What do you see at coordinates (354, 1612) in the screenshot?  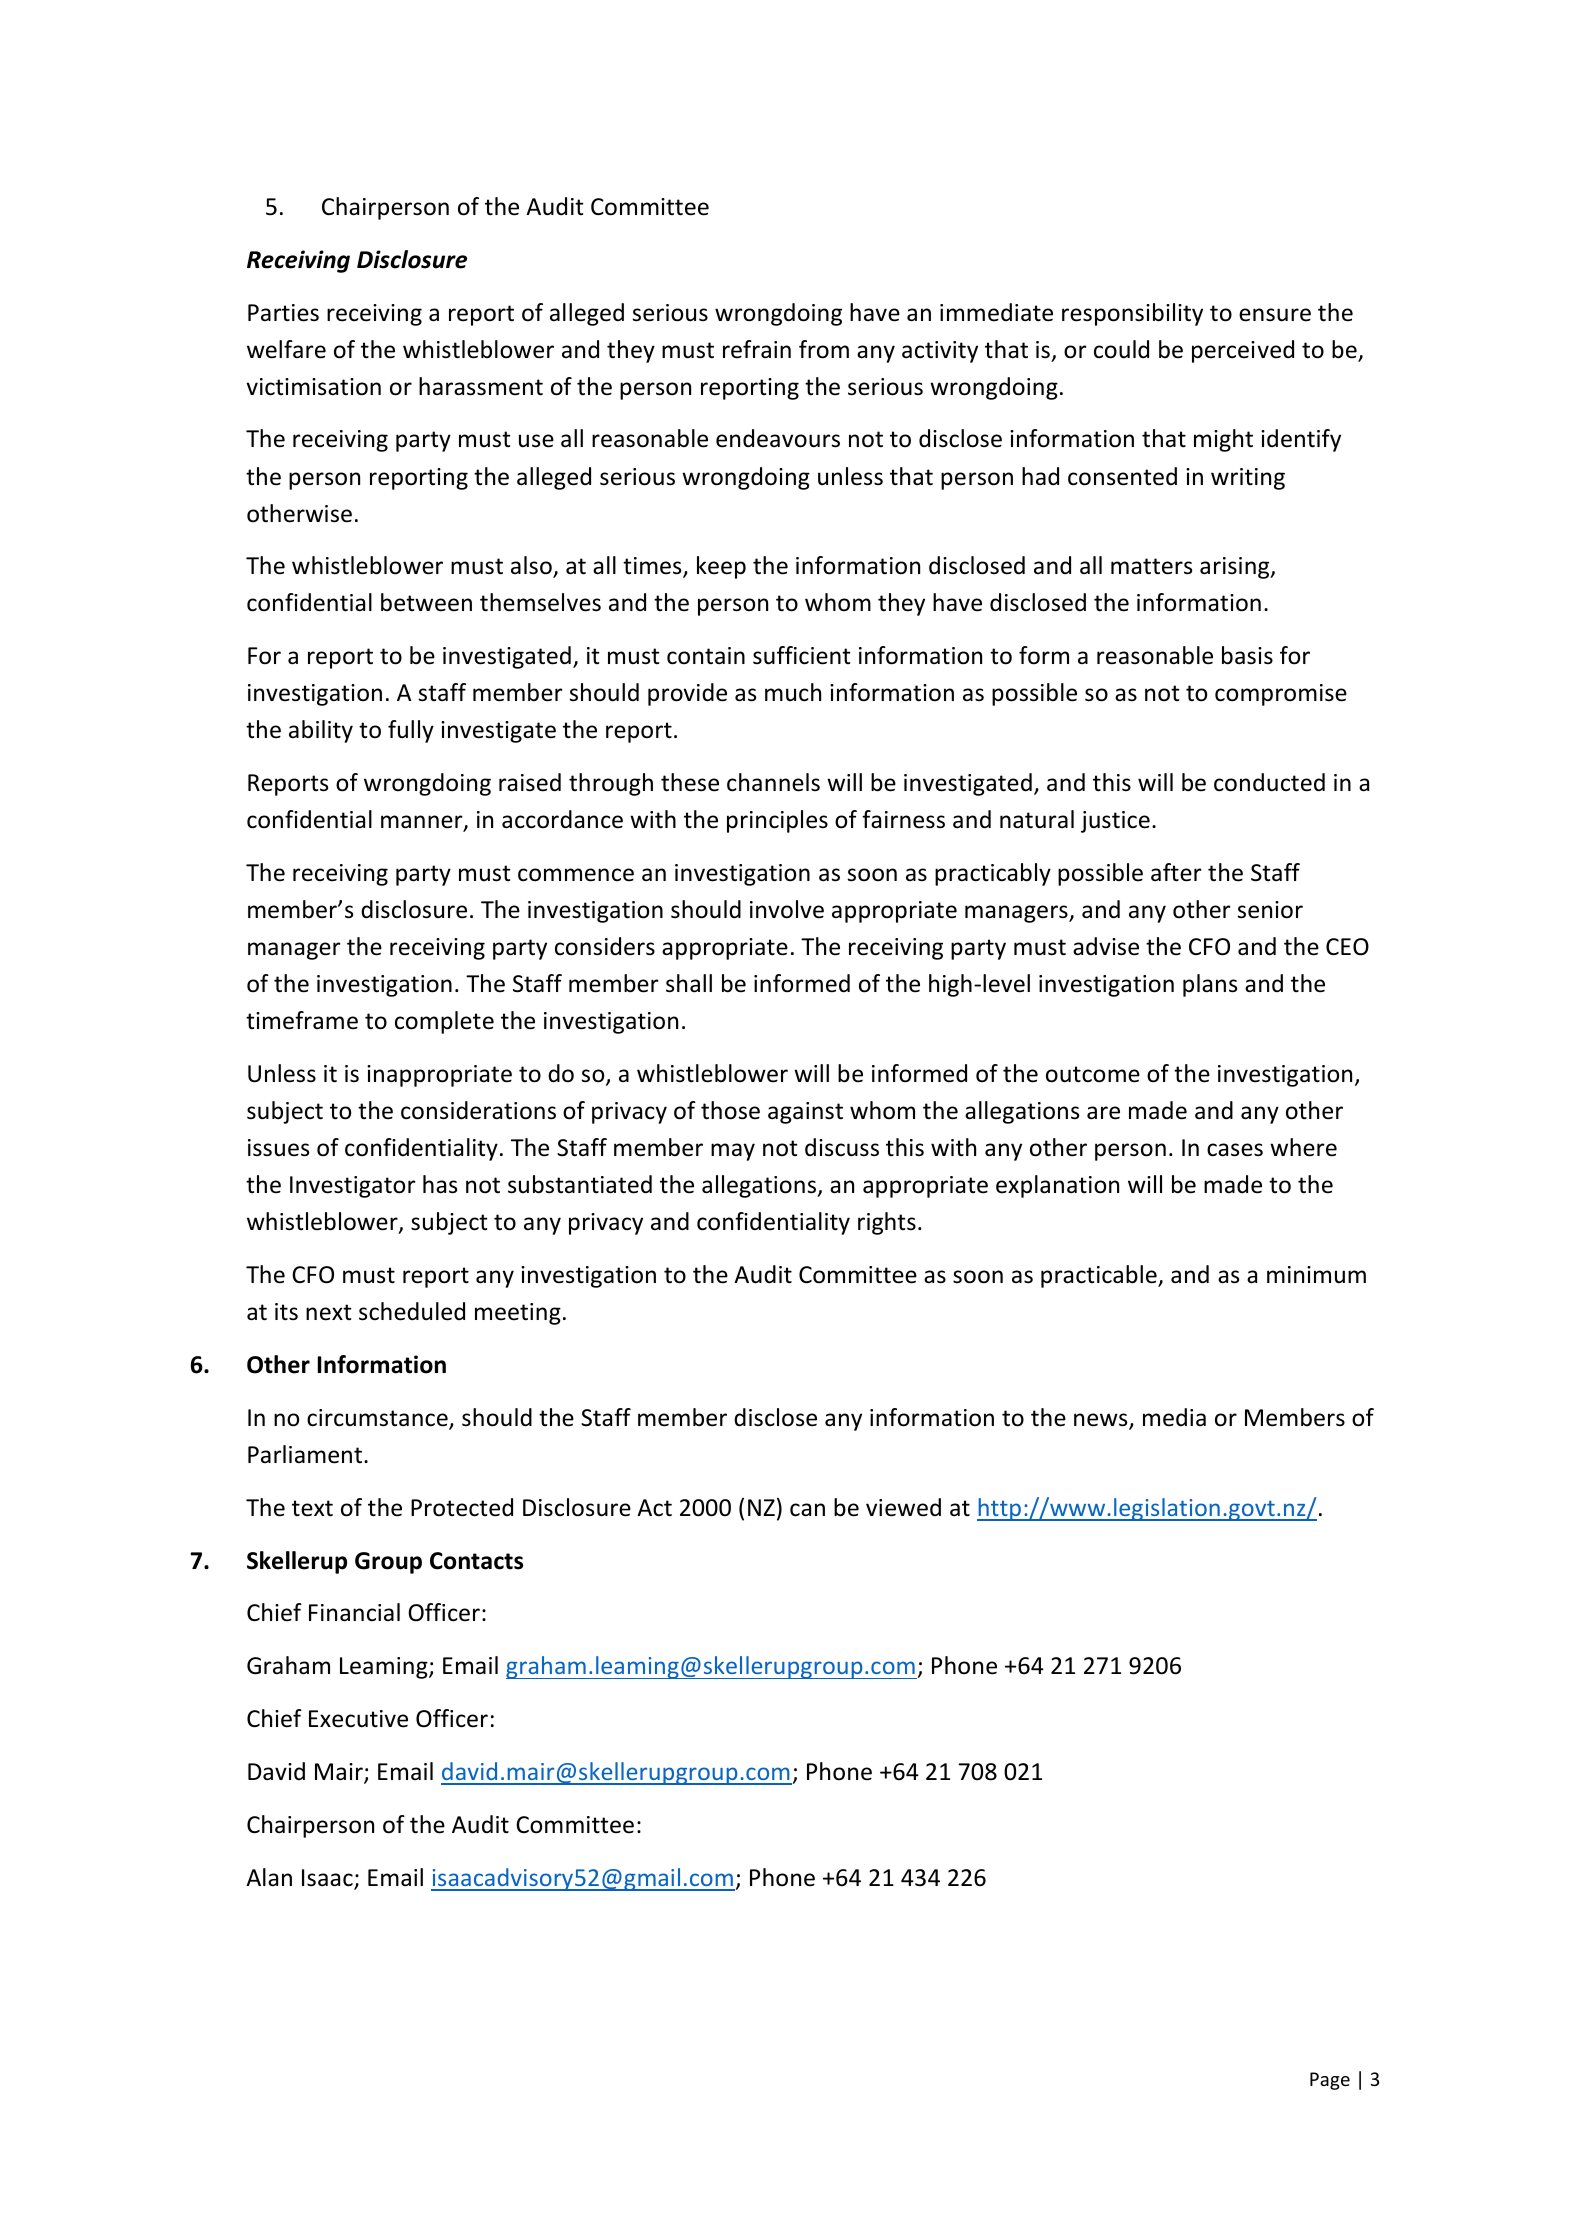 I see `Financial` at bounding box center [354, 1612].
